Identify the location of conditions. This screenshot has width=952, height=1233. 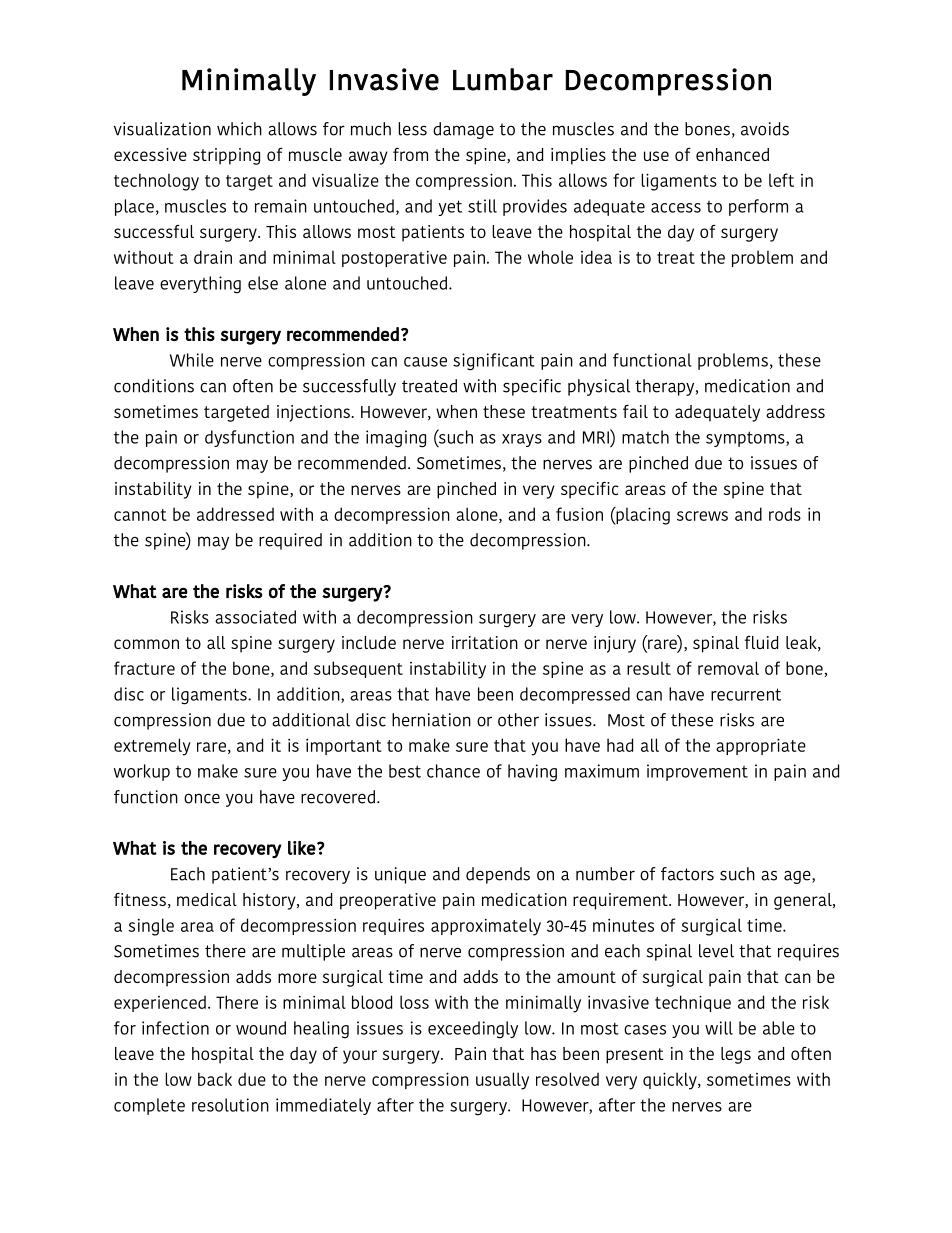
(154, 386).
